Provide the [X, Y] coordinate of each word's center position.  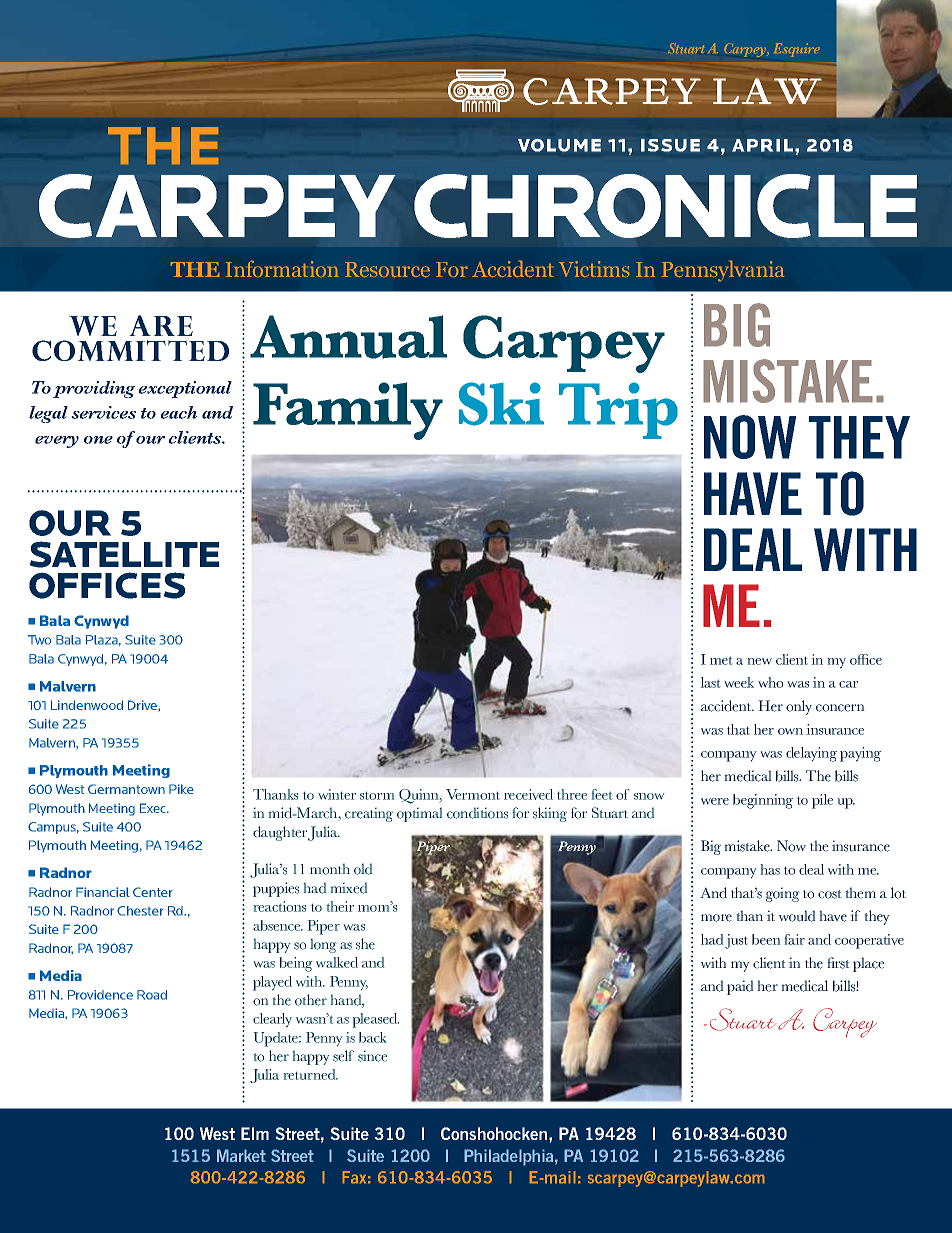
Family [348, 411]
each [179, 412]
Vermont [473, 794]
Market [241, 1155]
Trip [618, 410]
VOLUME [559, 145]
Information [282, 269]
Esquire [797, 50]
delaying [811, 754]
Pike [181, 789]
